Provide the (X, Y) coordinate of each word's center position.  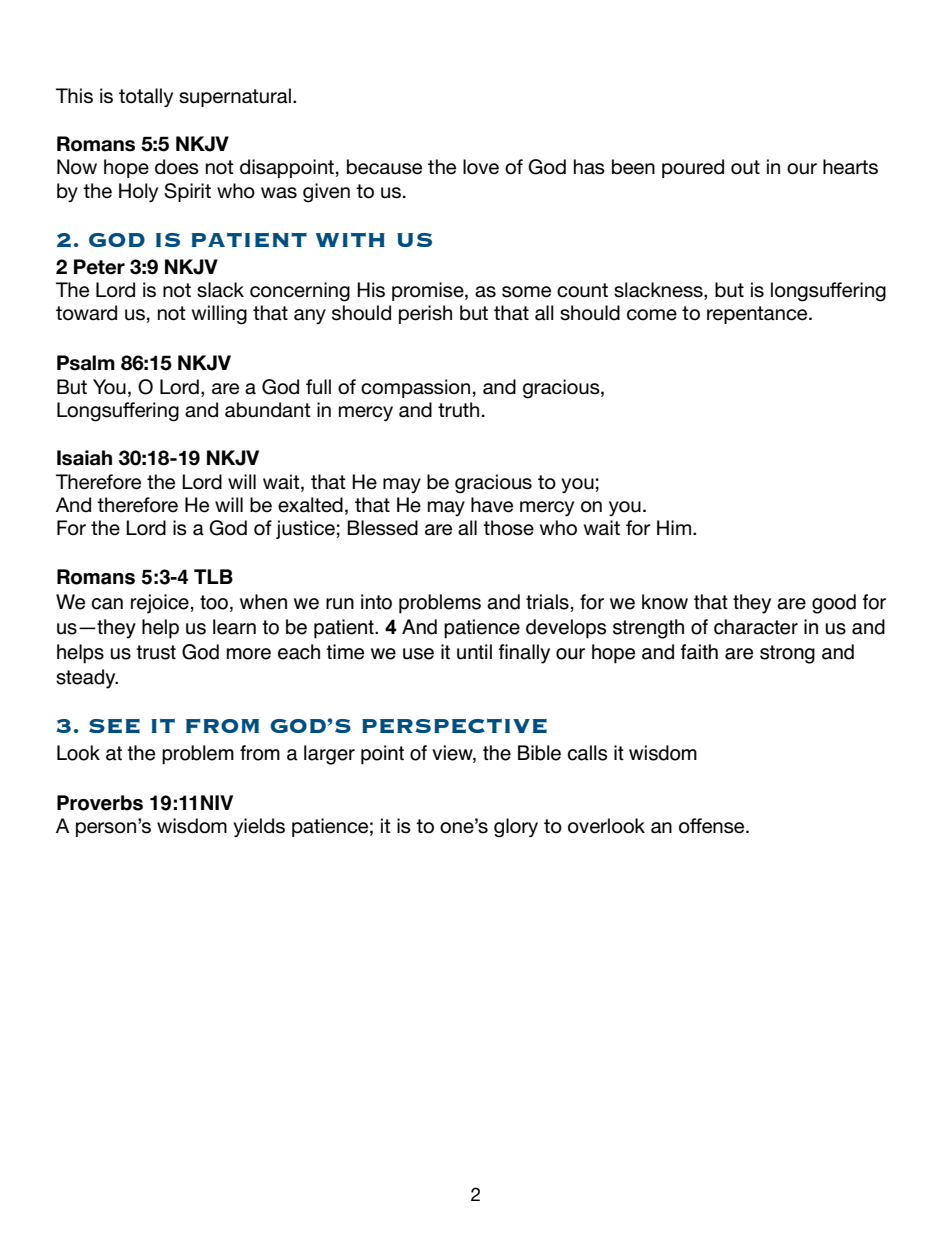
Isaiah (84, 458)
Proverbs (100, 803)
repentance (758, 315)
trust (156, 652)
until (474, 652)
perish (425, 314)
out (745, 167)
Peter (99, 267)
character (756, 627)
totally (146, 97)
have (492, 505)
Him (674, 527)
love (481, 167)
